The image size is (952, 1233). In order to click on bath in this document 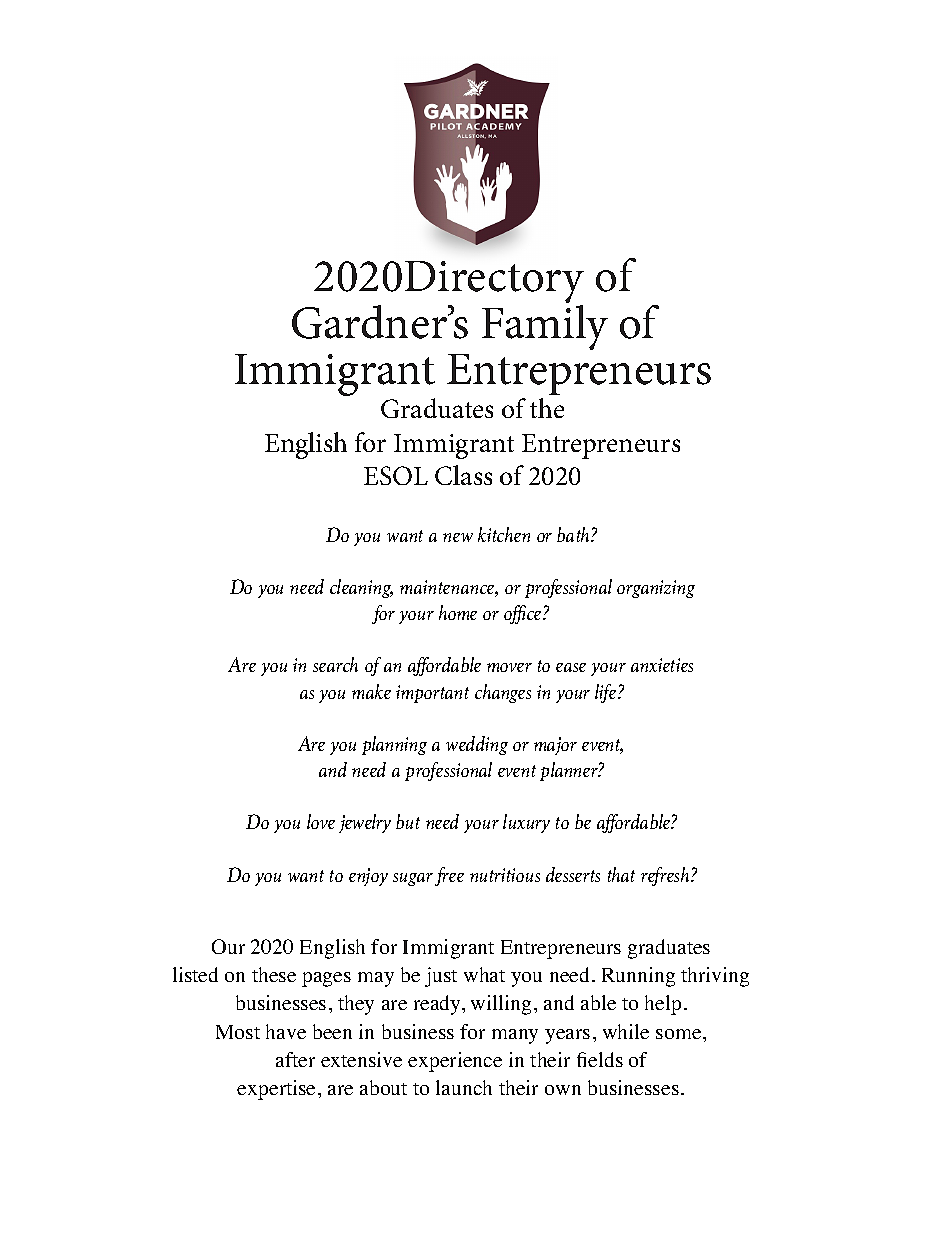, I will do `click(574, 534)`.
